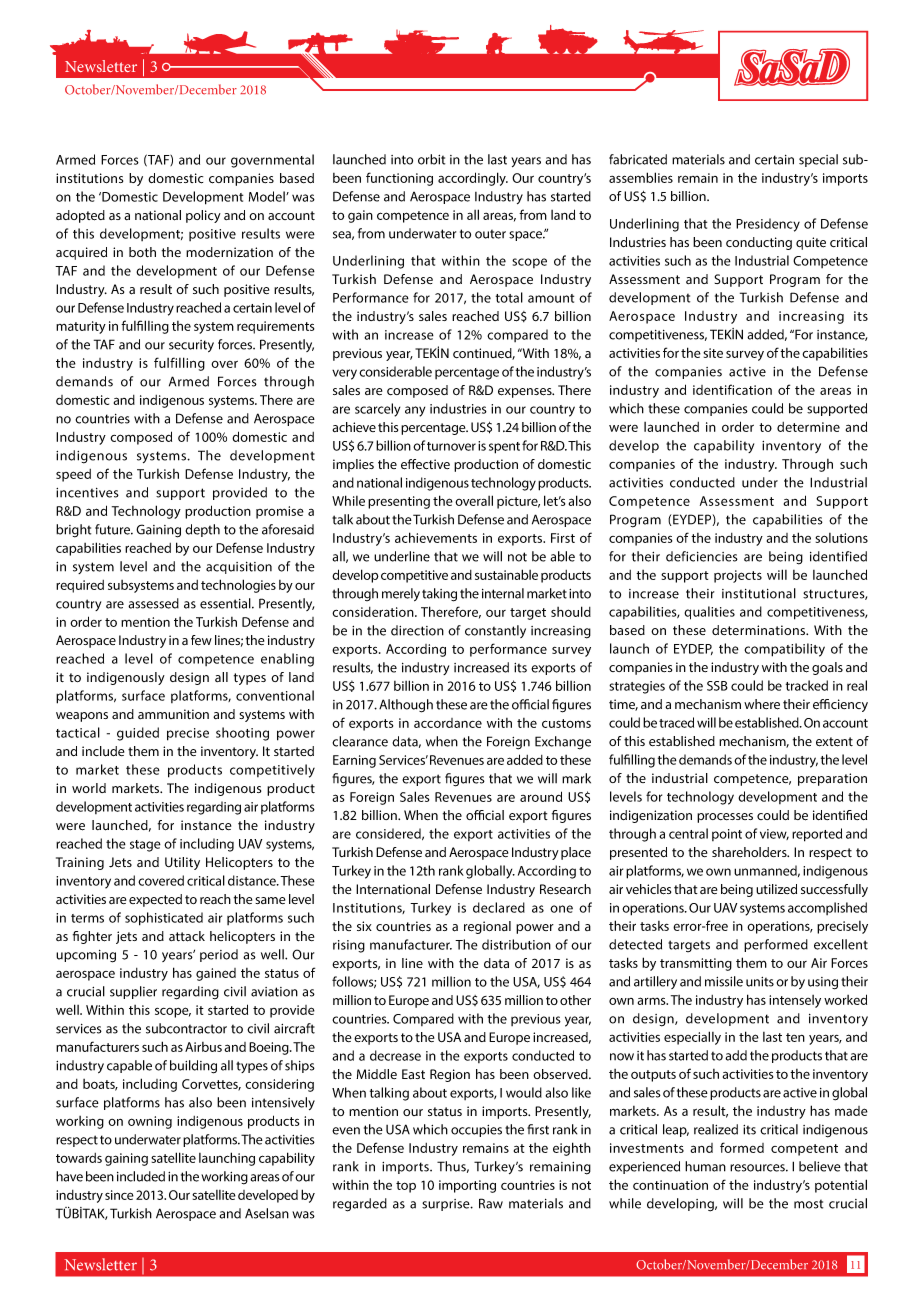 The image size is (924, 1308). What do you see at coordinates (762, 704) in the page?
I see `where` at bounding box center [762, 704].
